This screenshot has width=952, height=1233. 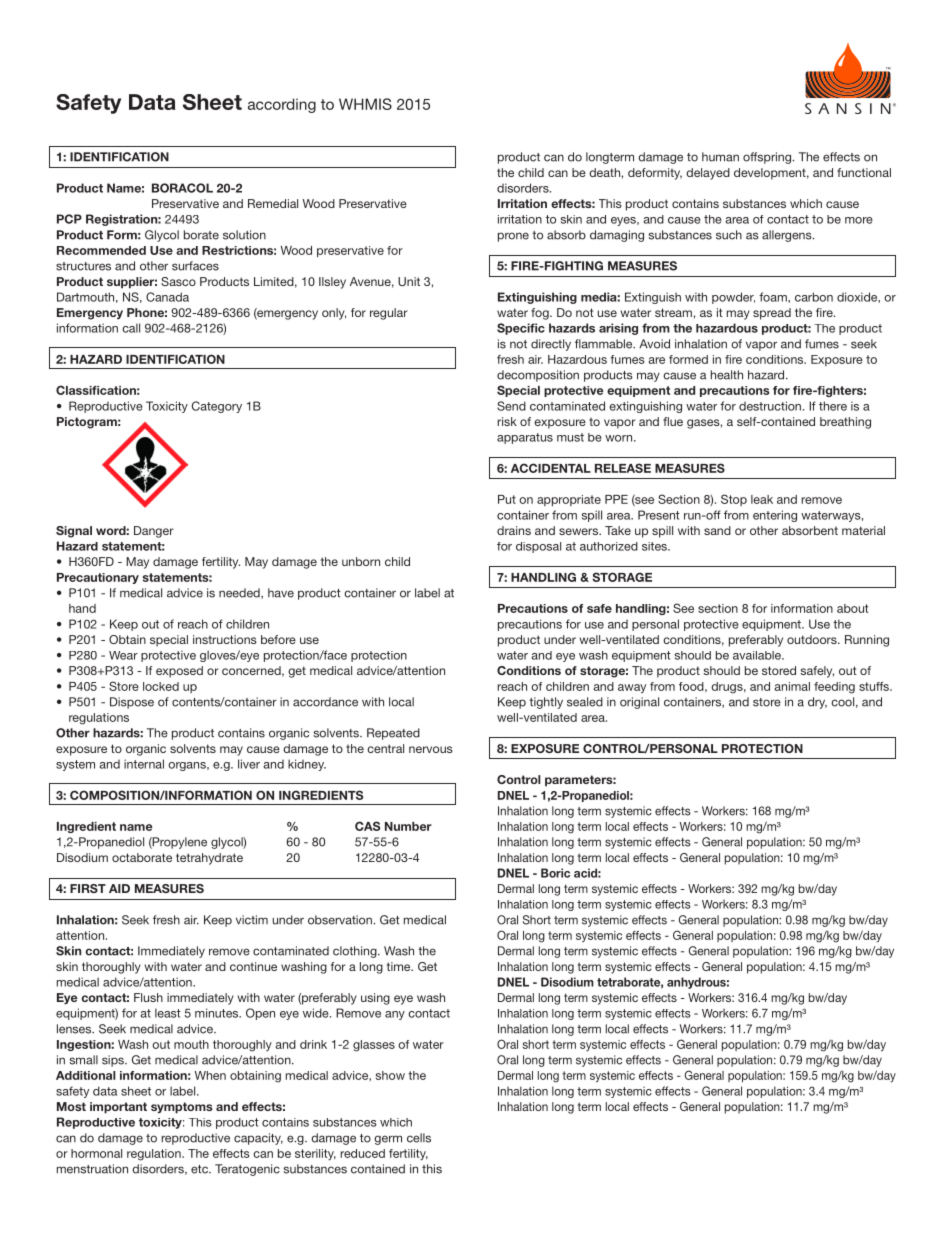 I want to click on cells, so click(x=419, y=1138).
